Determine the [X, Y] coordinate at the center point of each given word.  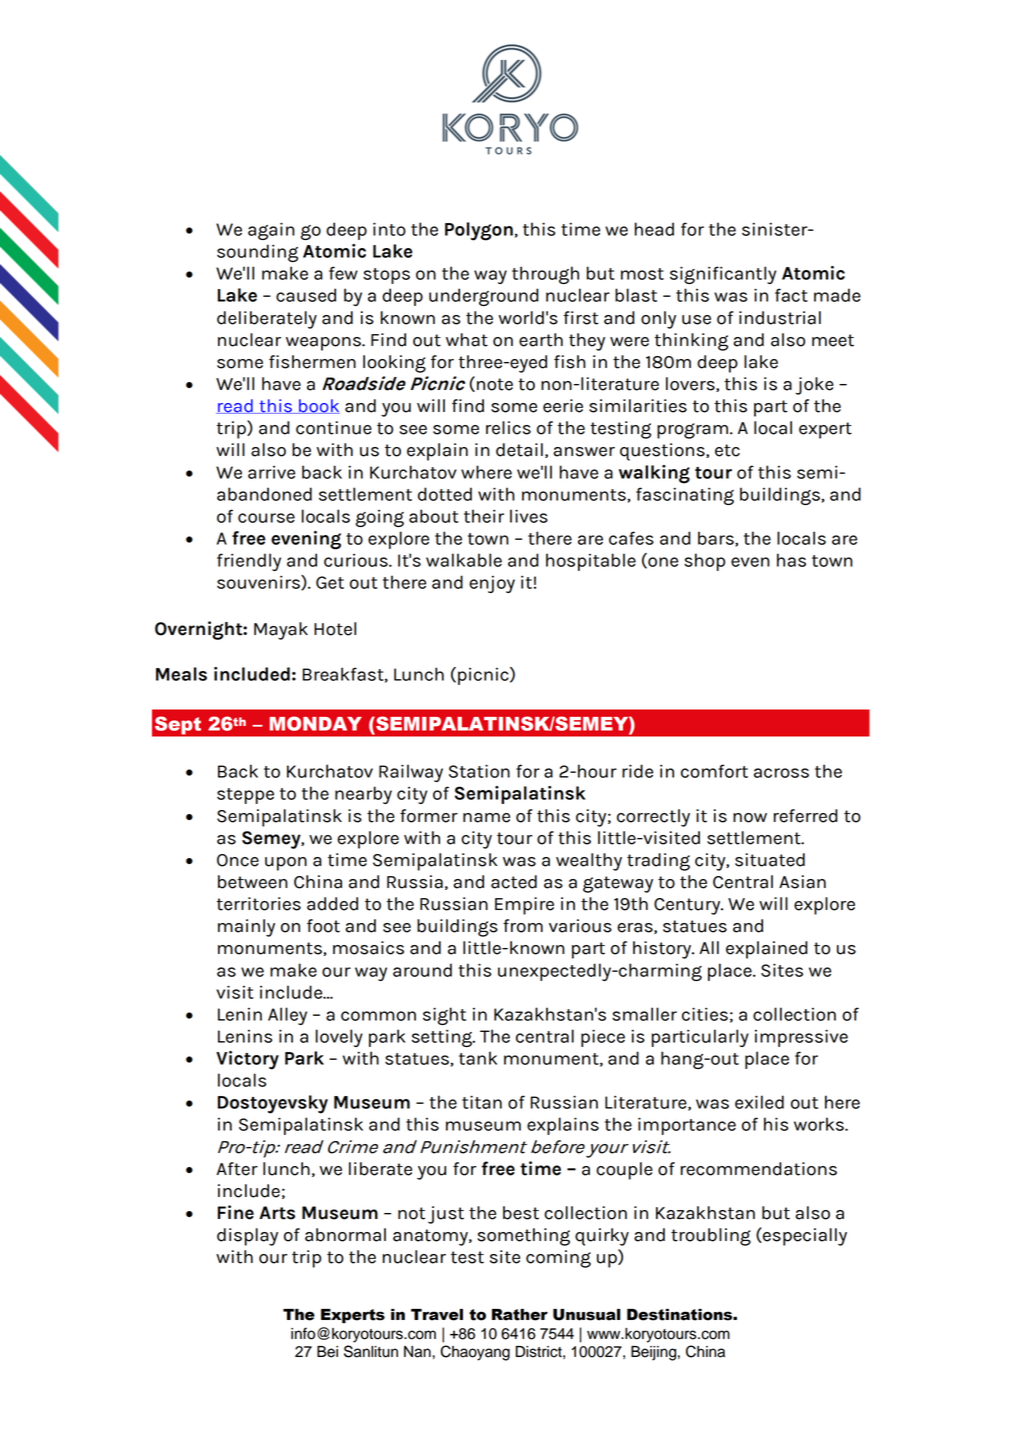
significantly [723, 275]
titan [482, 1102]
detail [519, 450]
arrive [271, 472]
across [781, 773]
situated [770, 860]
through [545, 275]
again [271, 231]
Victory [247, 1060]
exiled [759, 1102]
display [247, 1237]
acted [514, 882]
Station [479, 771]
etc [727, 450]
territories [258, 904]
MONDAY [315, 723]
